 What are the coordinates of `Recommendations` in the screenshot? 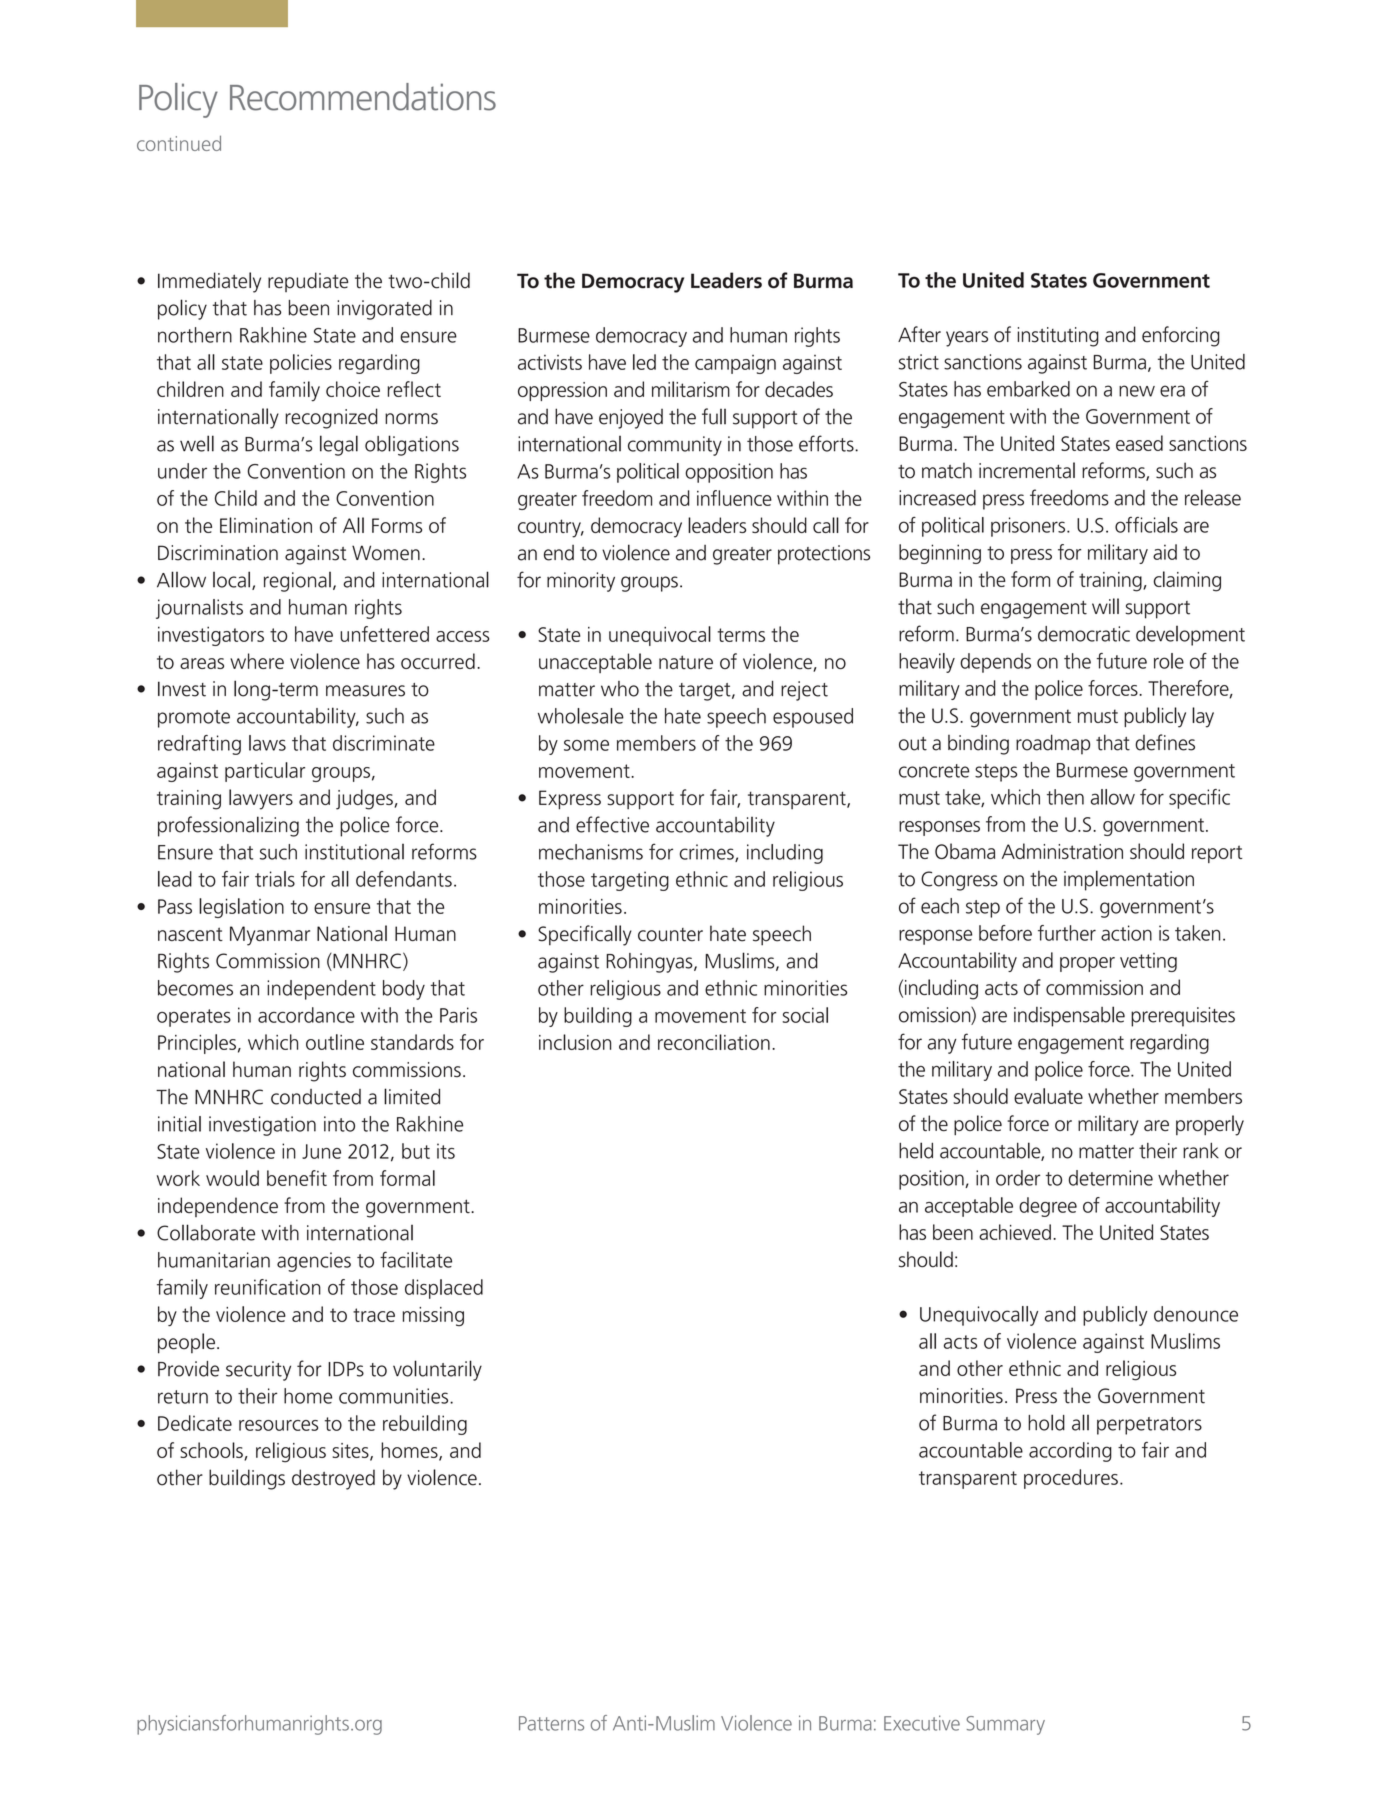 It's located at (363, 97).
